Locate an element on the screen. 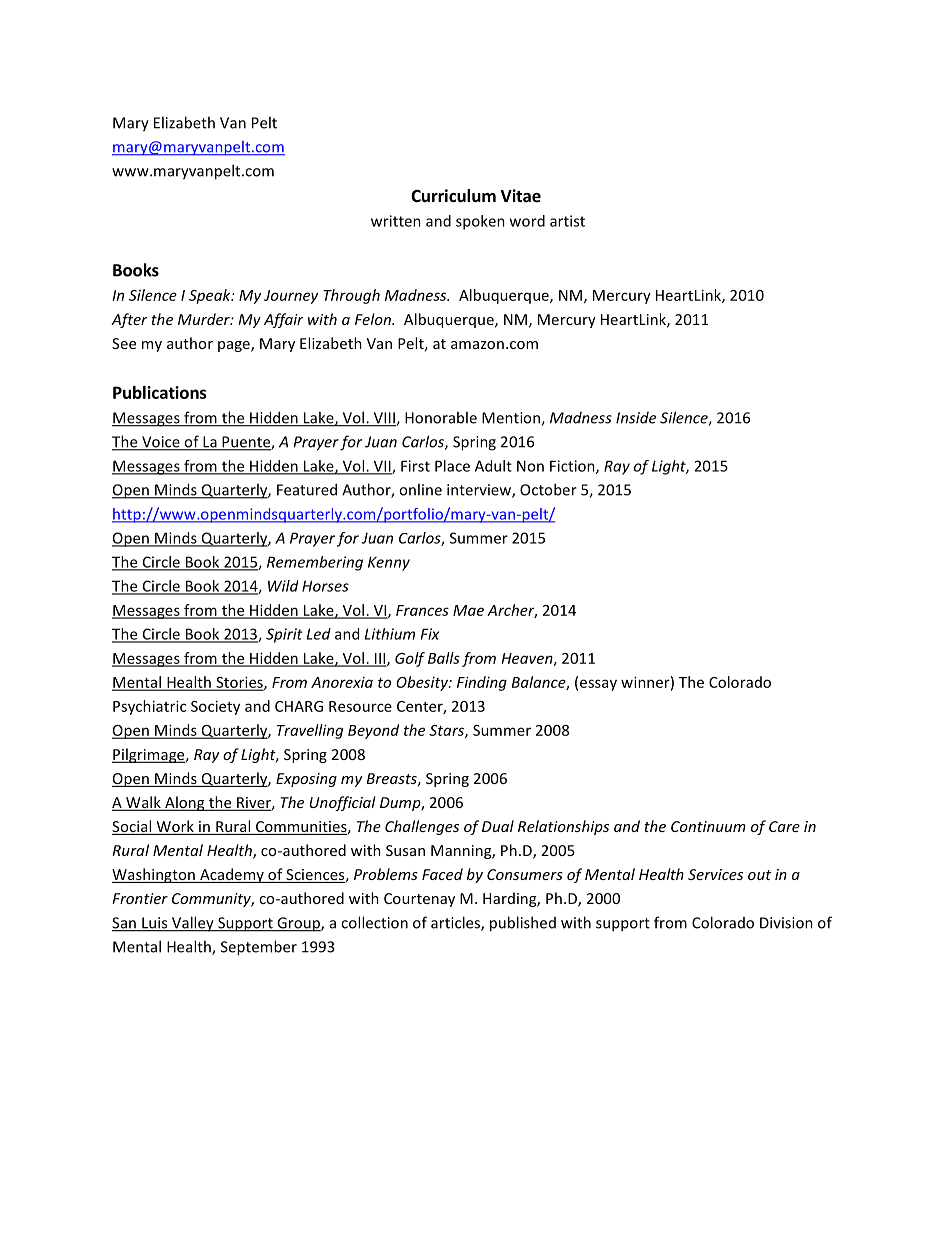 The width and height of the screenshot is (952, 1233). spoken is located at coordinates (480, 222).
